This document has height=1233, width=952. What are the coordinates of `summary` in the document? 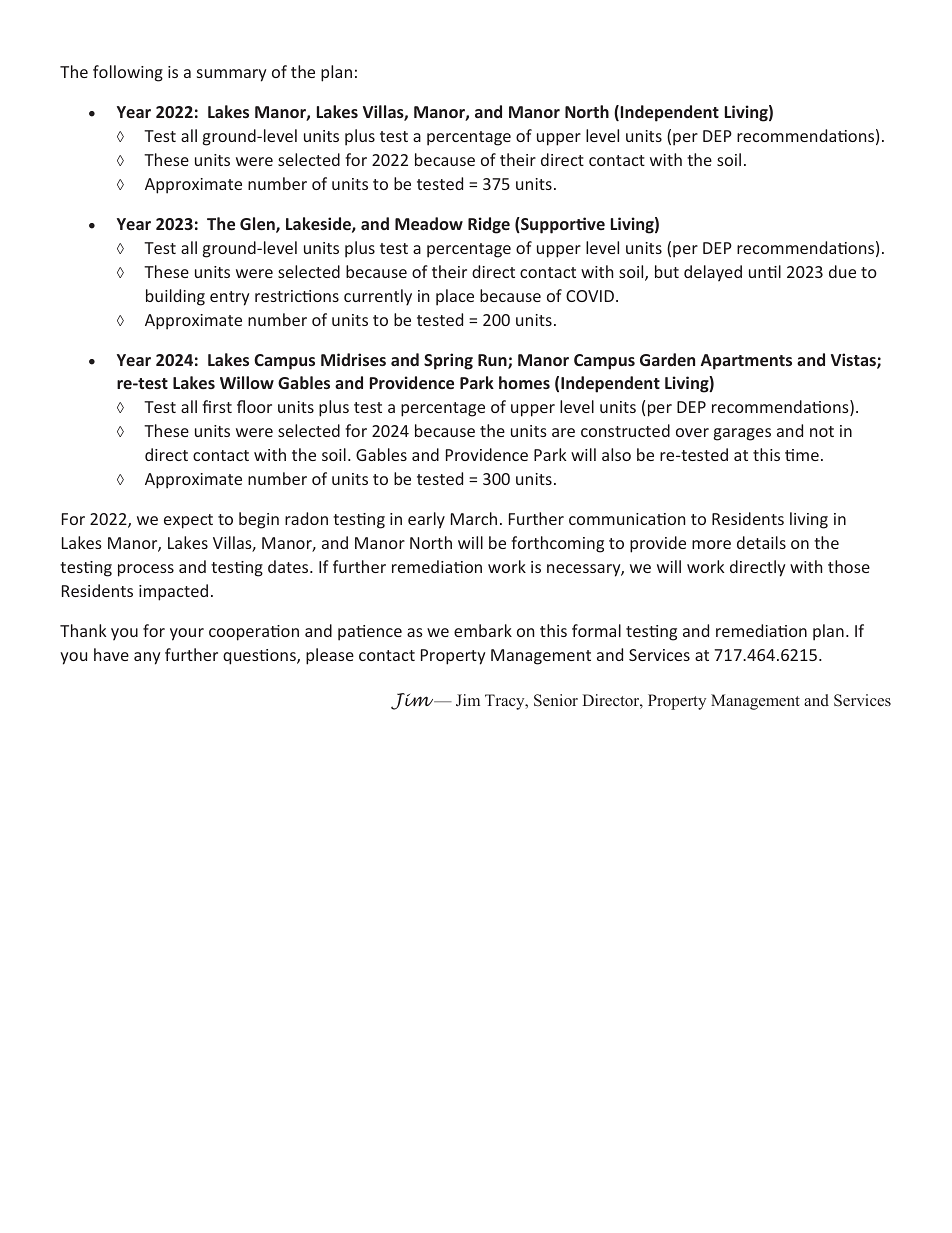 It's located at (232, 75).
